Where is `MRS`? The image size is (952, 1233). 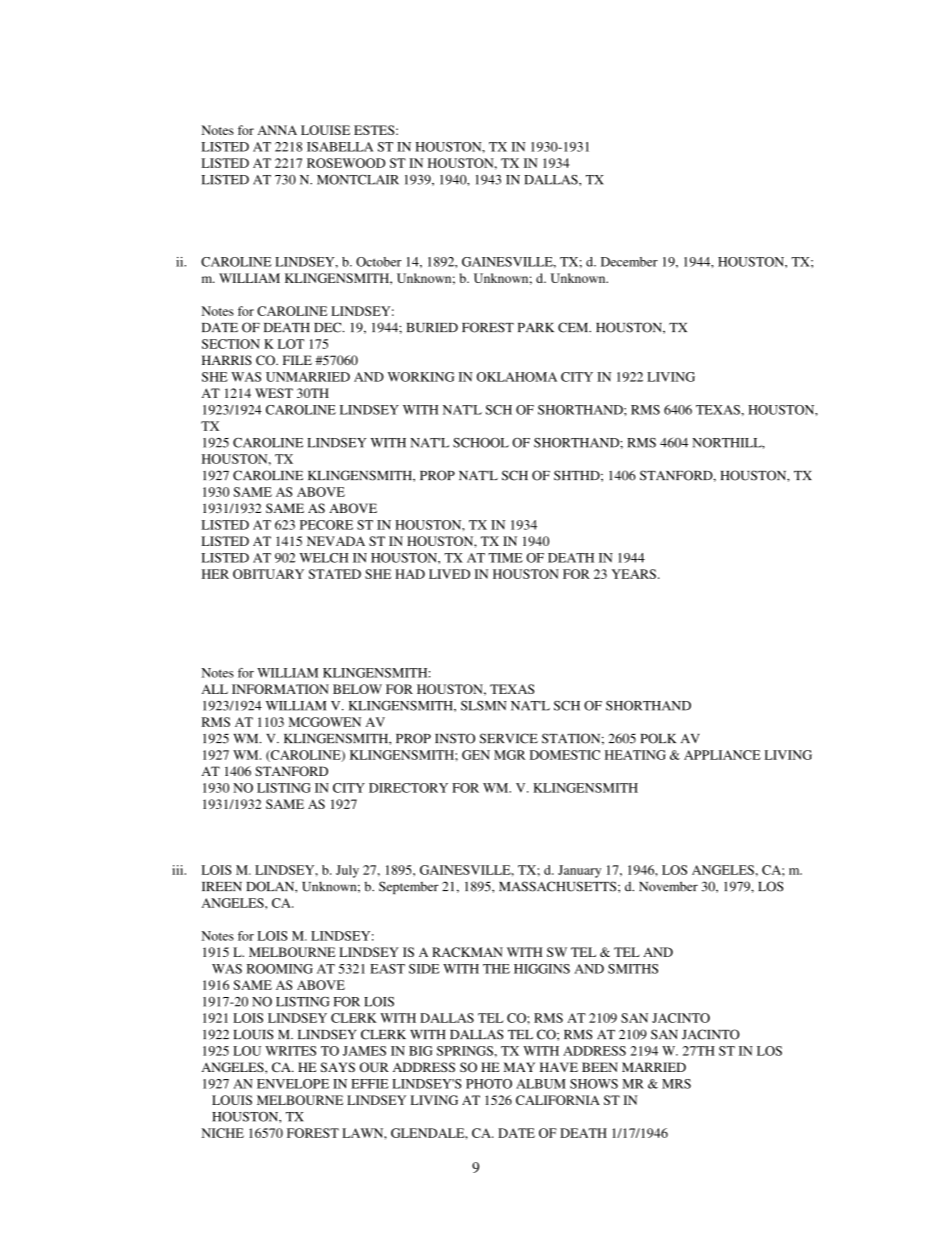 MRS is located at coordinates (676, 1084).
